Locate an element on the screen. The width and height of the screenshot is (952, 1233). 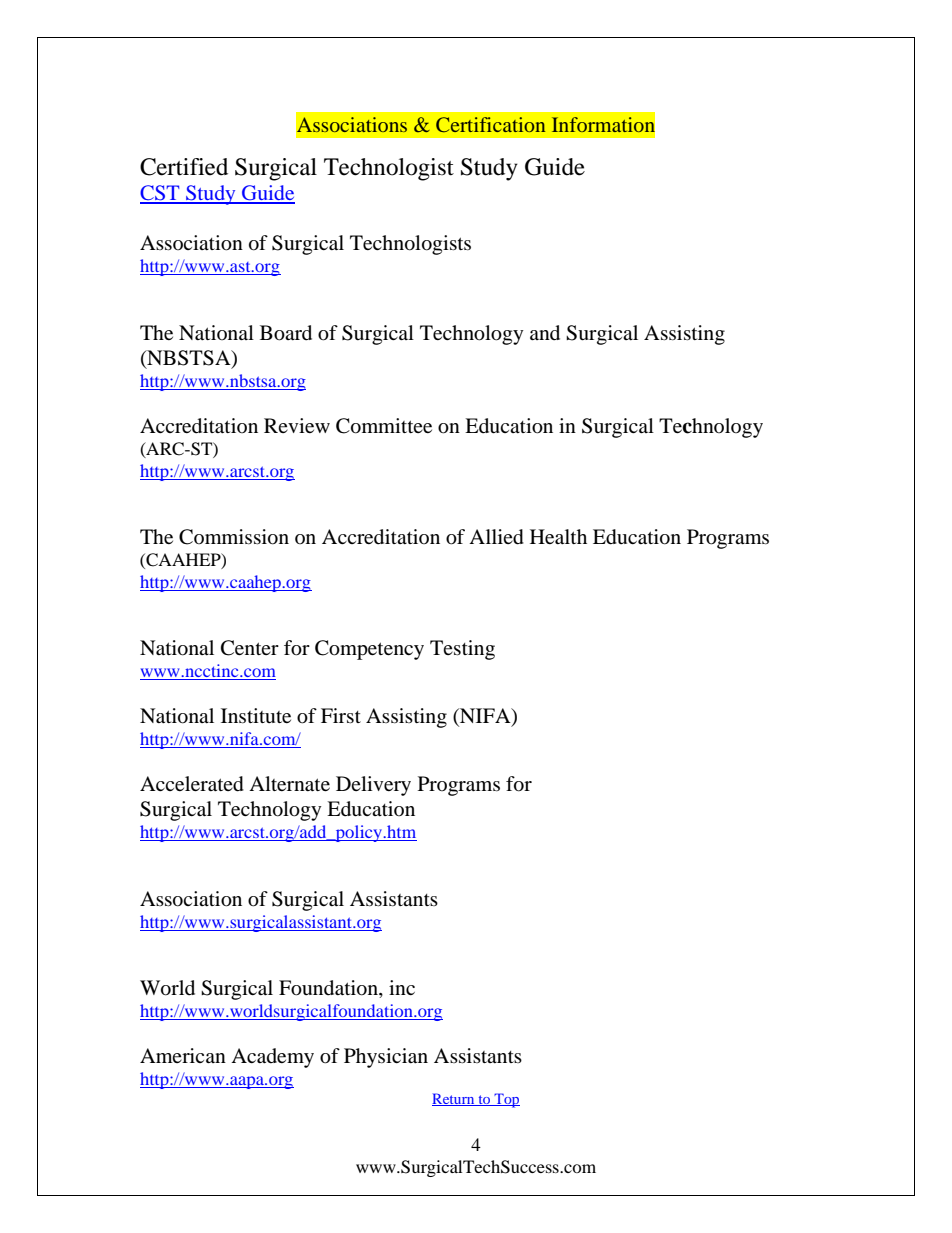
Academy is located at coordinates (272, 1058).
